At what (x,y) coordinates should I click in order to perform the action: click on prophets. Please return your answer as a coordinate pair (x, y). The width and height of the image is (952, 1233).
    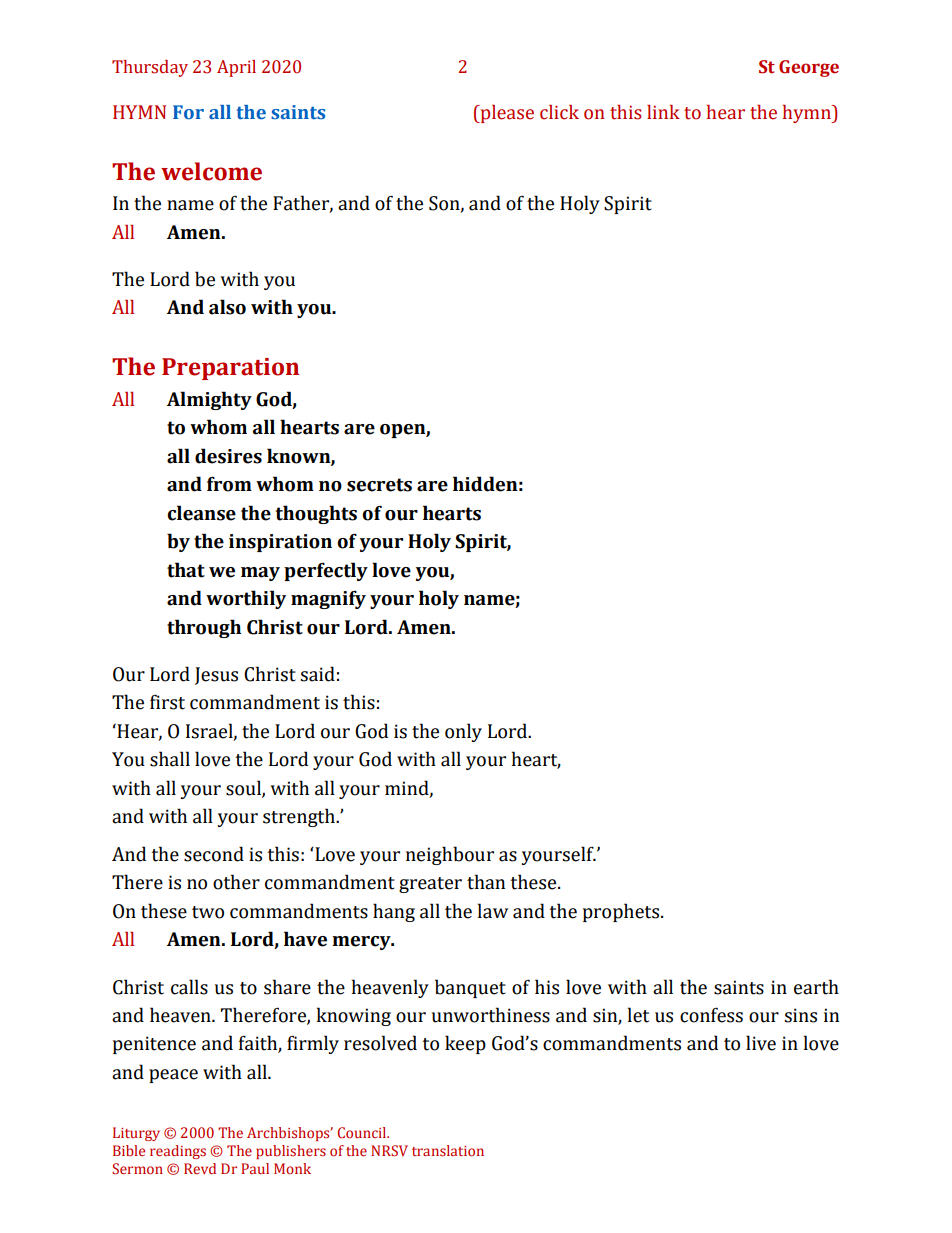
    Looking at the image, I should click on (622, 912).
